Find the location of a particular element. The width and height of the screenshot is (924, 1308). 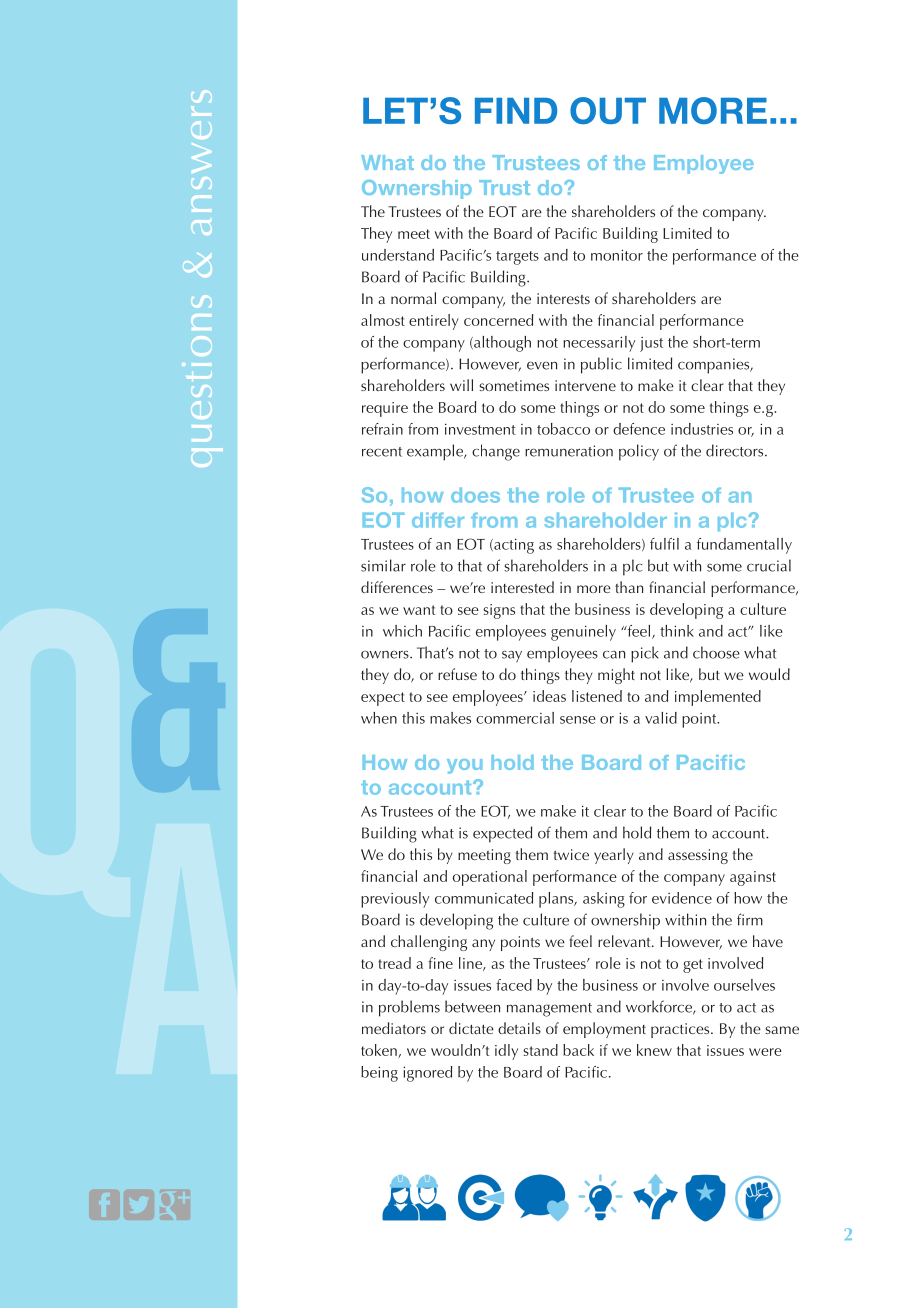

OUT is located at coordinates (608, 110).
